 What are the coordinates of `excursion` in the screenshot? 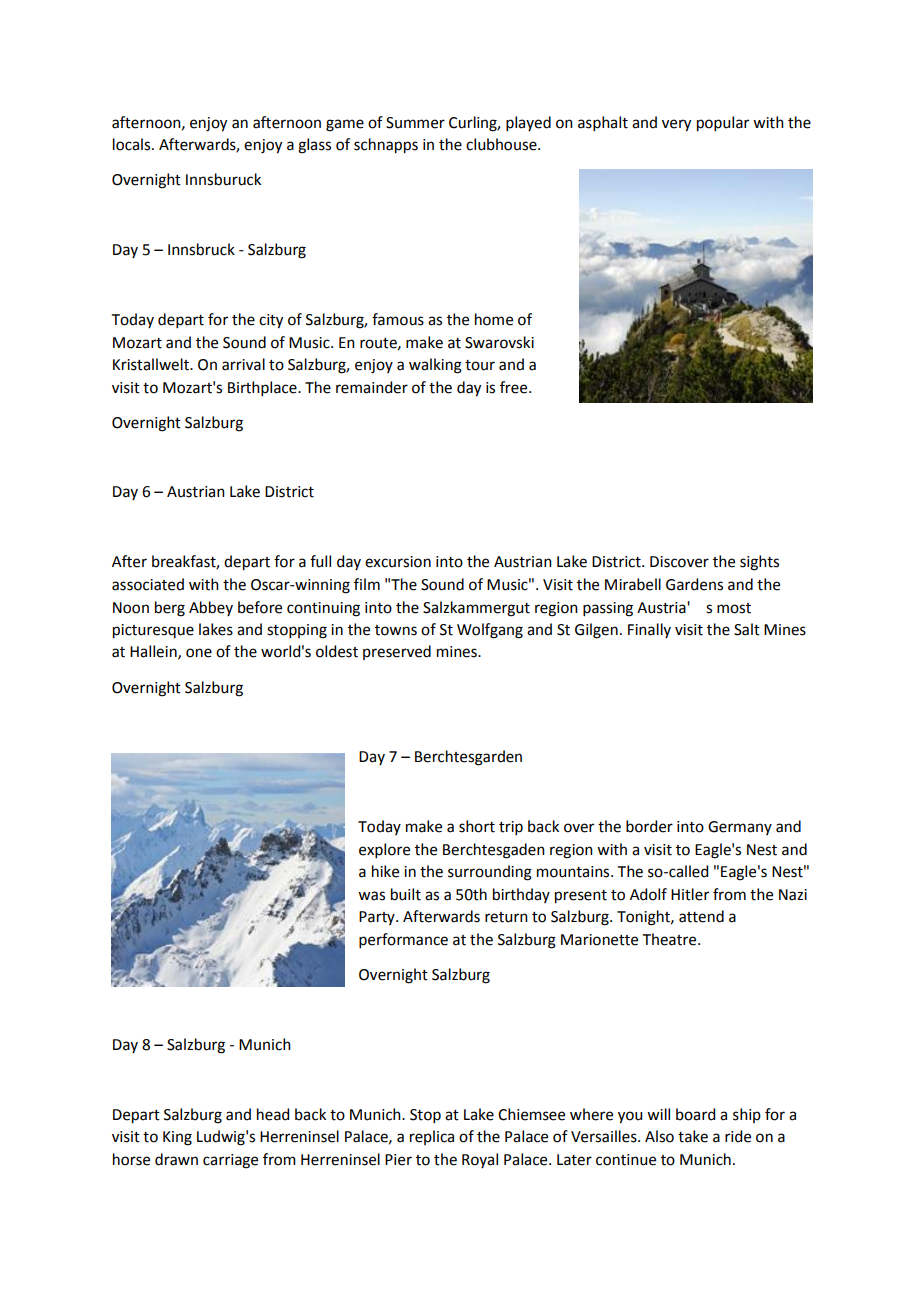 It's located at (398, 562).
